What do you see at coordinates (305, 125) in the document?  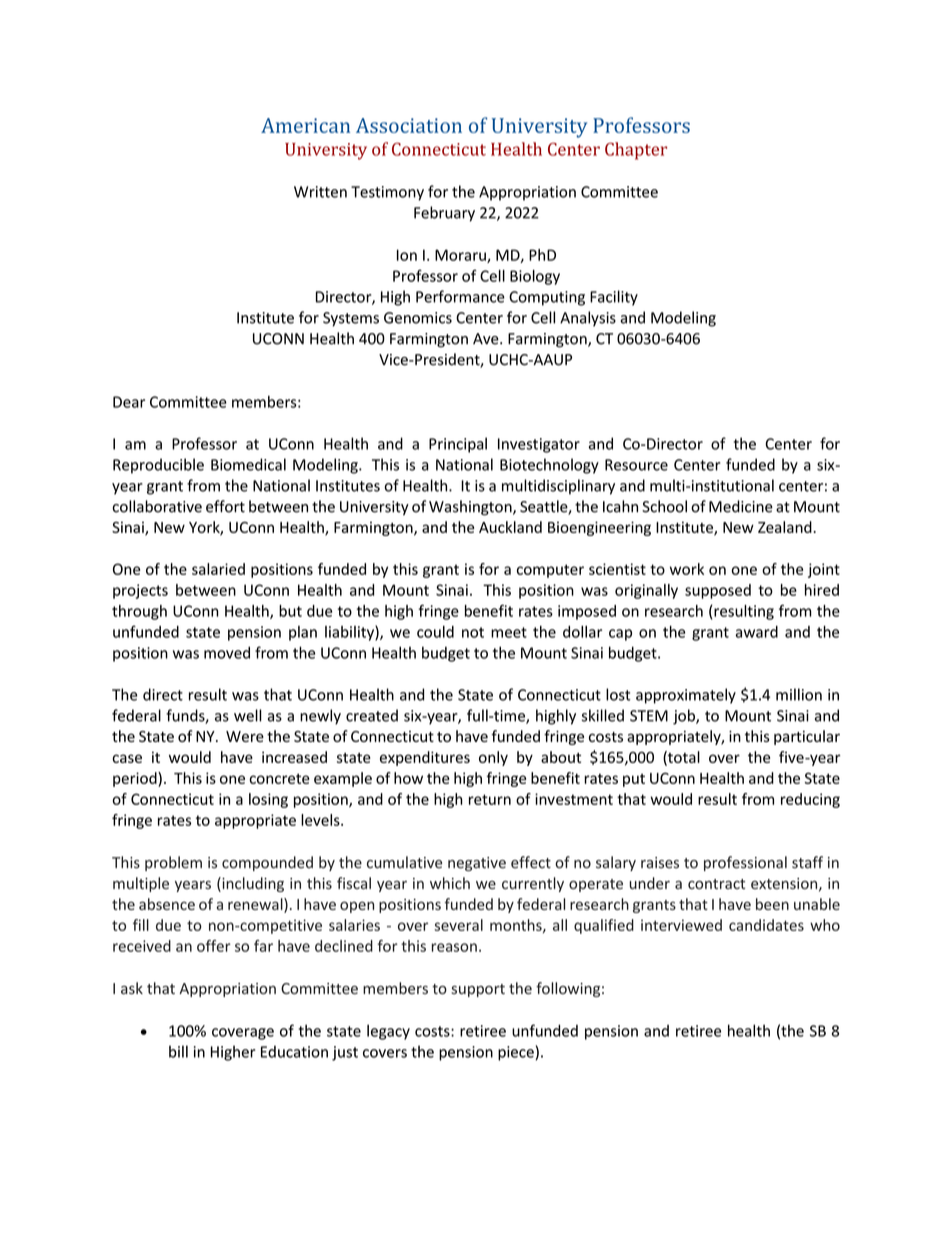 I see `American` at bounding box center [305, 125].
